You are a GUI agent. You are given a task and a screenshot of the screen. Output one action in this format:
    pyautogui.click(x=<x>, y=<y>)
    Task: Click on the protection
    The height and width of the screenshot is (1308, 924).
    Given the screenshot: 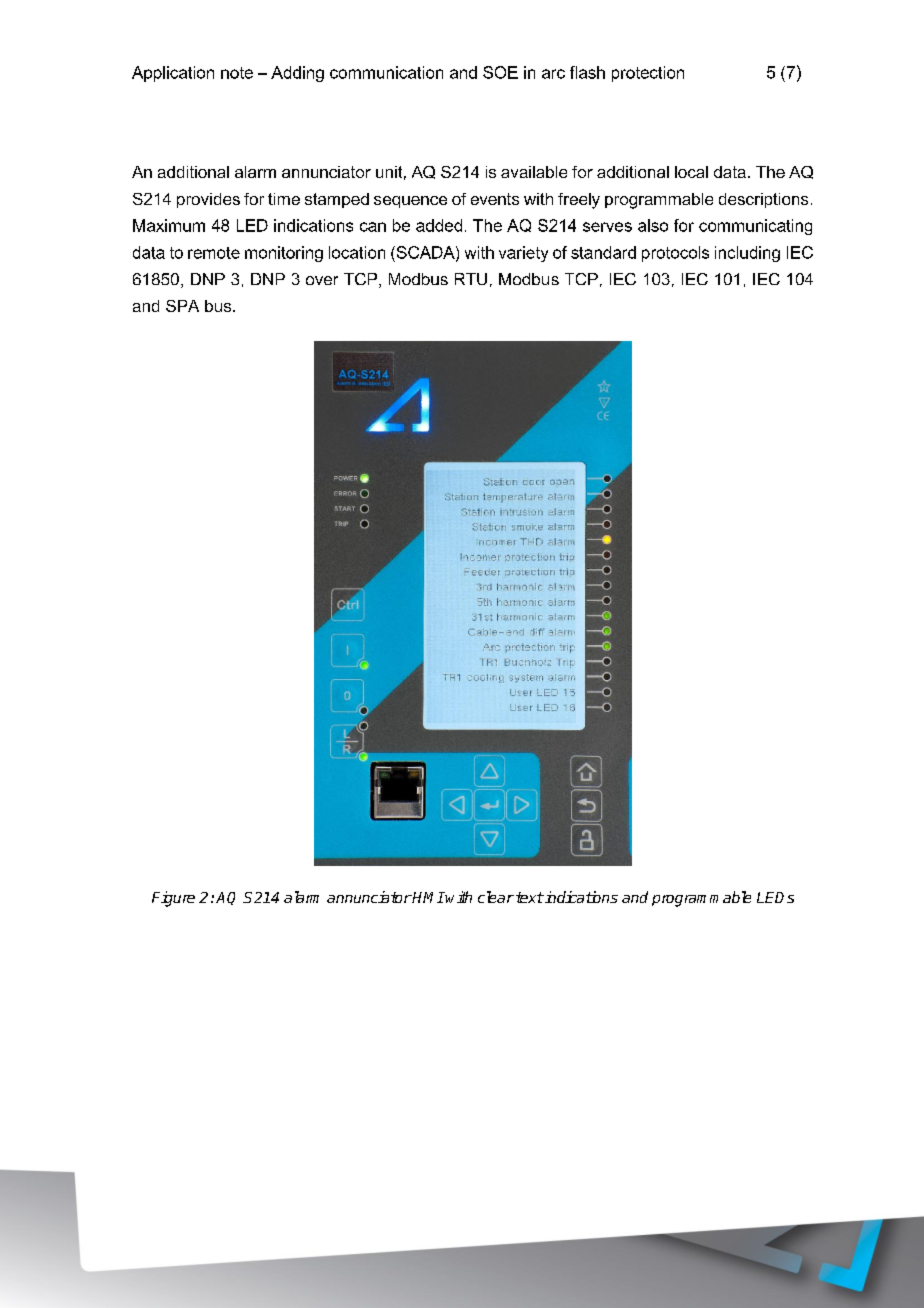 What is the action you would take?
    pyautogui.click(x=648, y=74)
